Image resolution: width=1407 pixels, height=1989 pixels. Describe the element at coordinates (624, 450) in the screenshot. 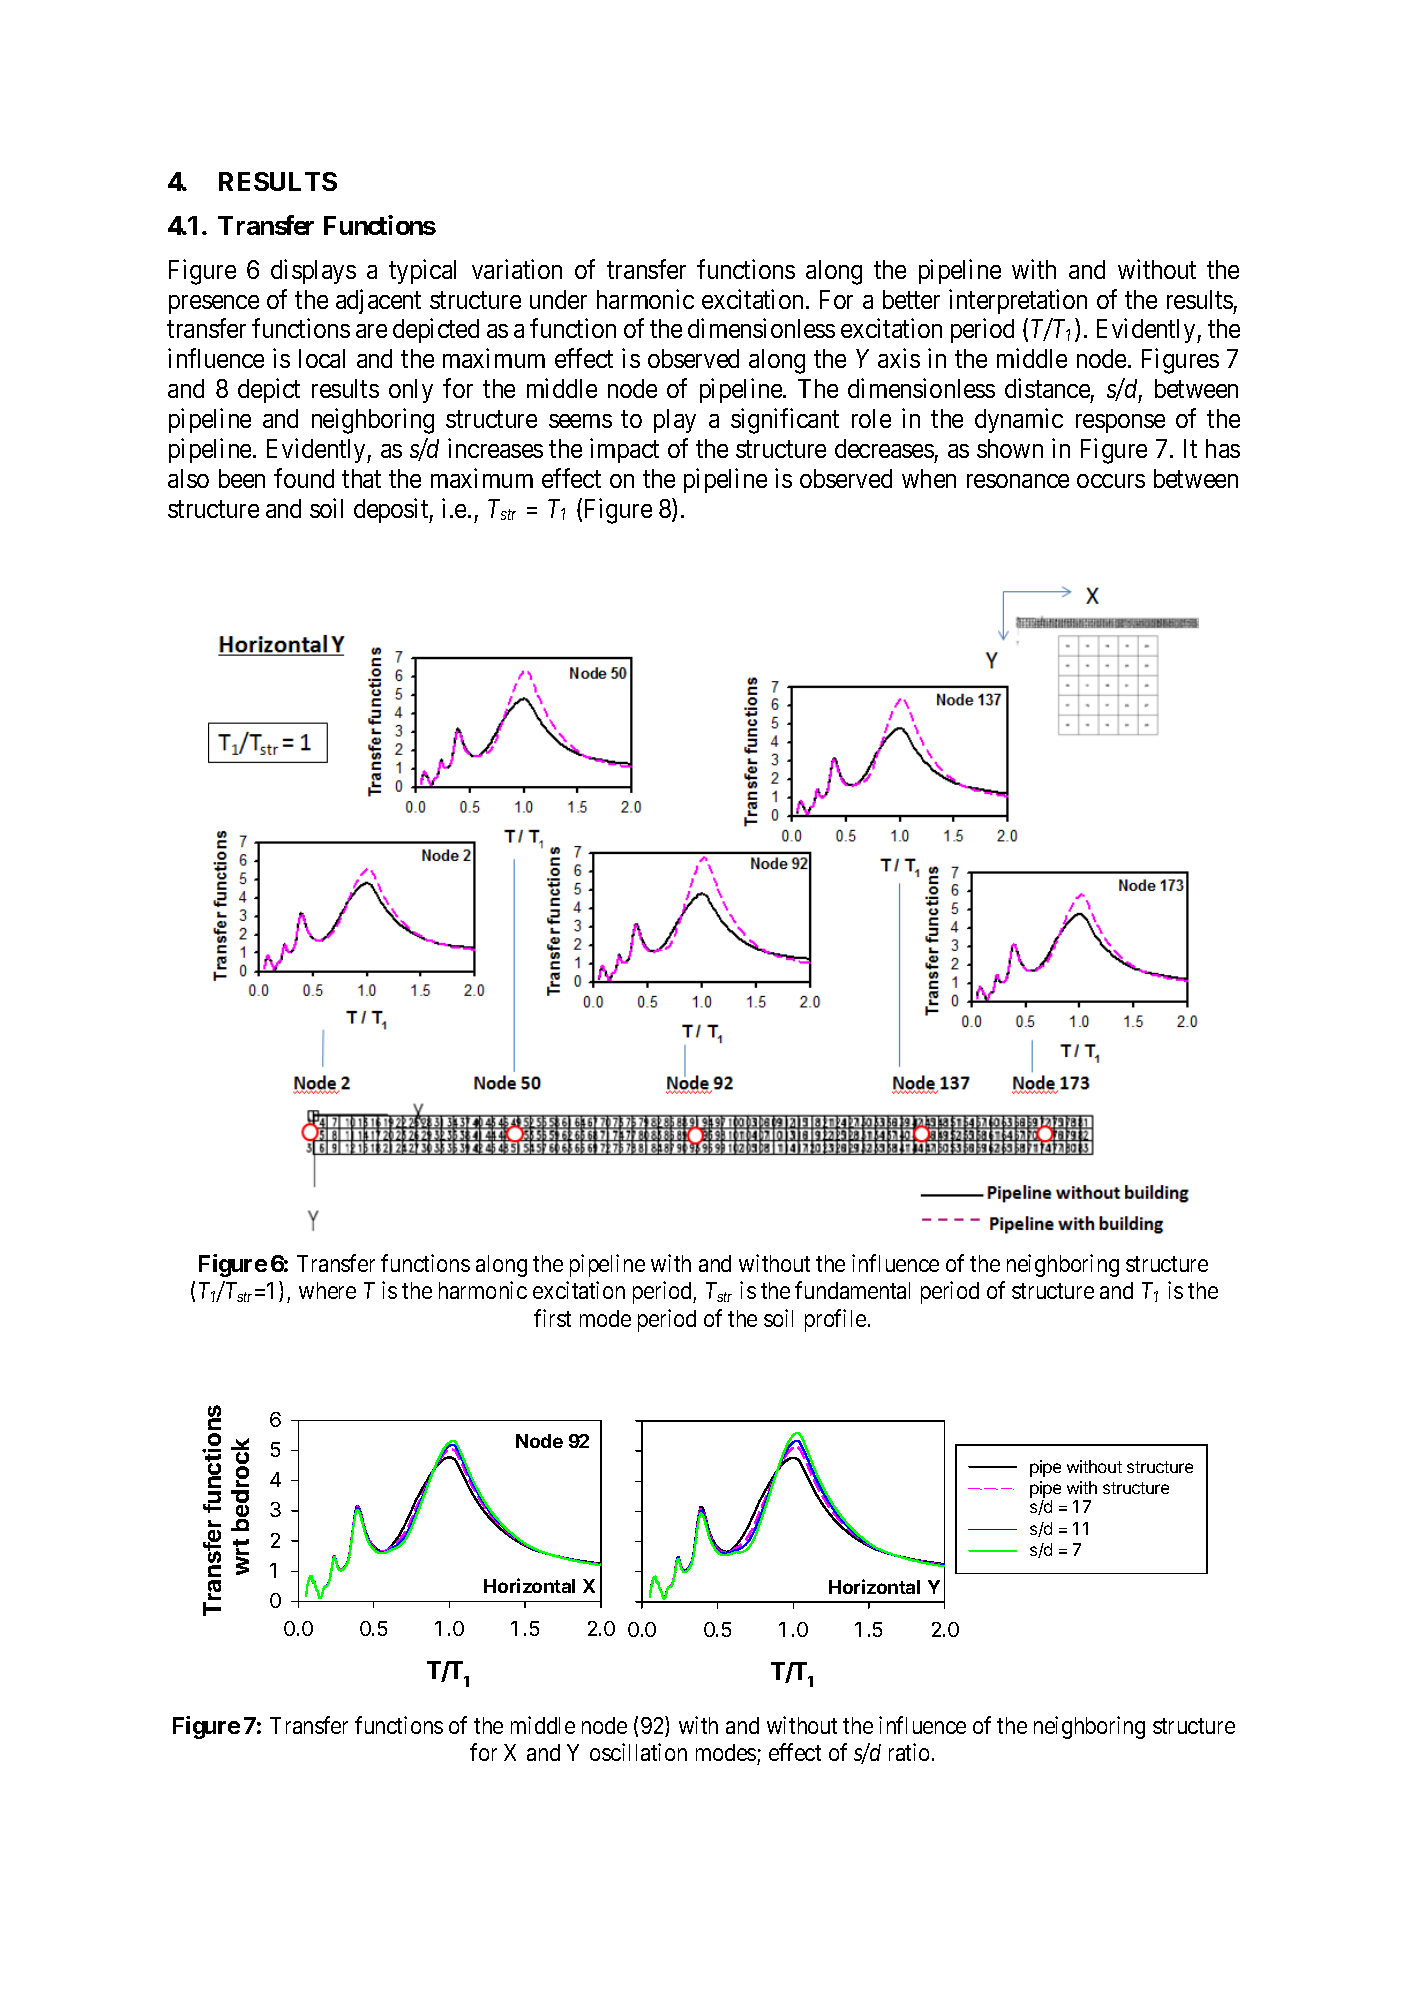

I see `impact` at that location.
